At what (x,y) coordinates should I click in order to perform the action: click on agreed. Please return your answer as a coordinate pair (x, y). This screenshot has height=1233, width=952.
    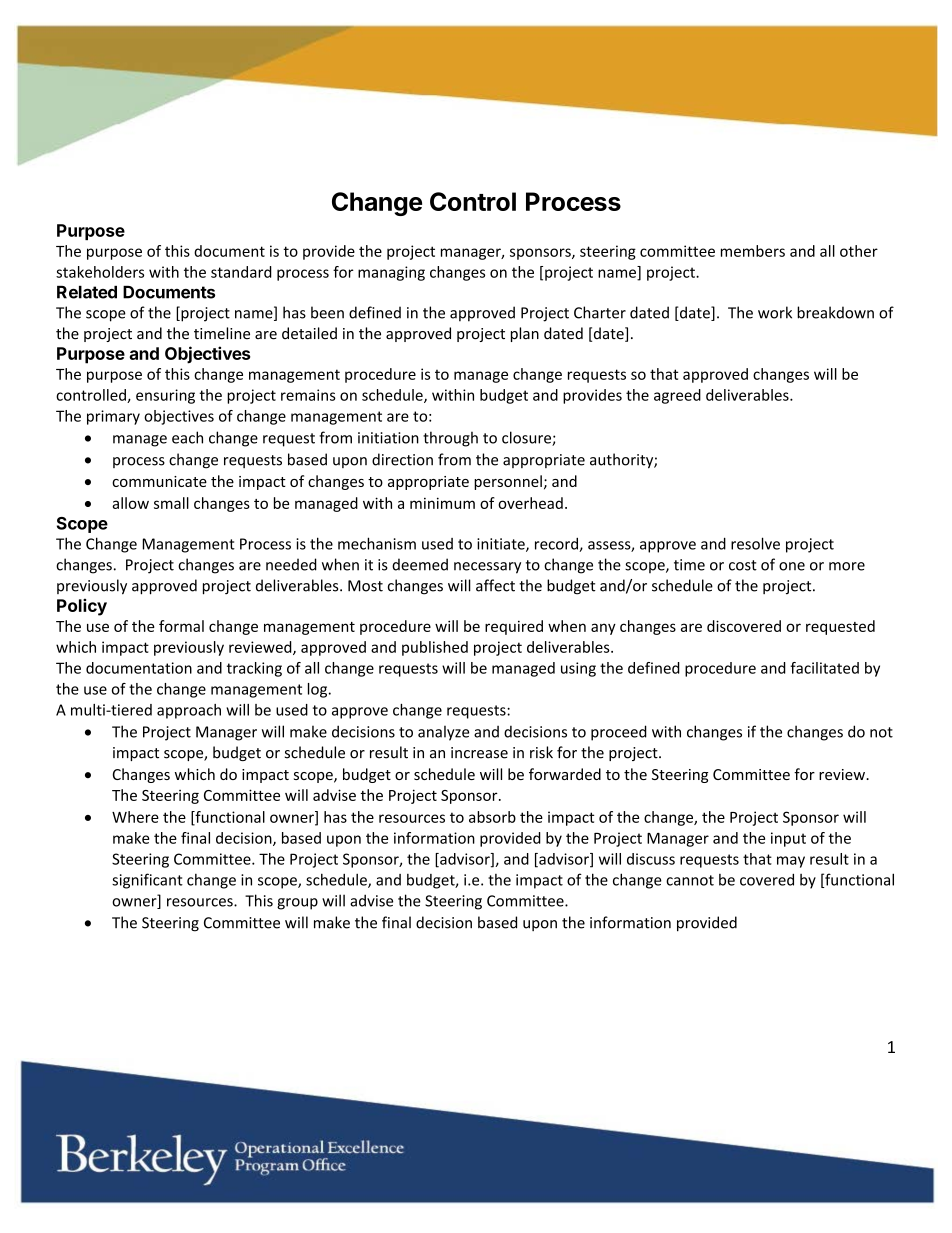
    Looking at the image, I should click on (677, 396).
